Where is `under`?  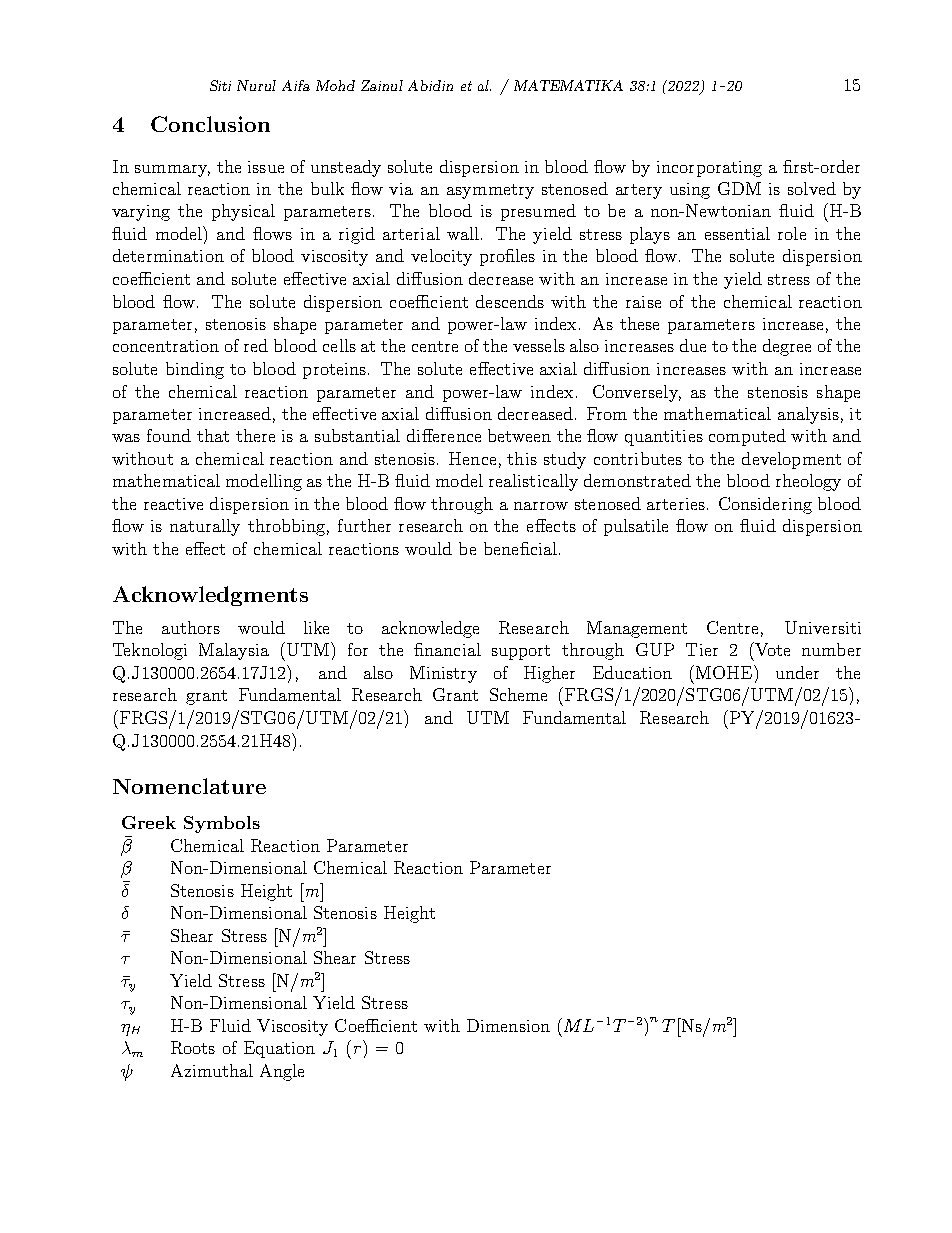
under is located at coordinates (797, 672).
